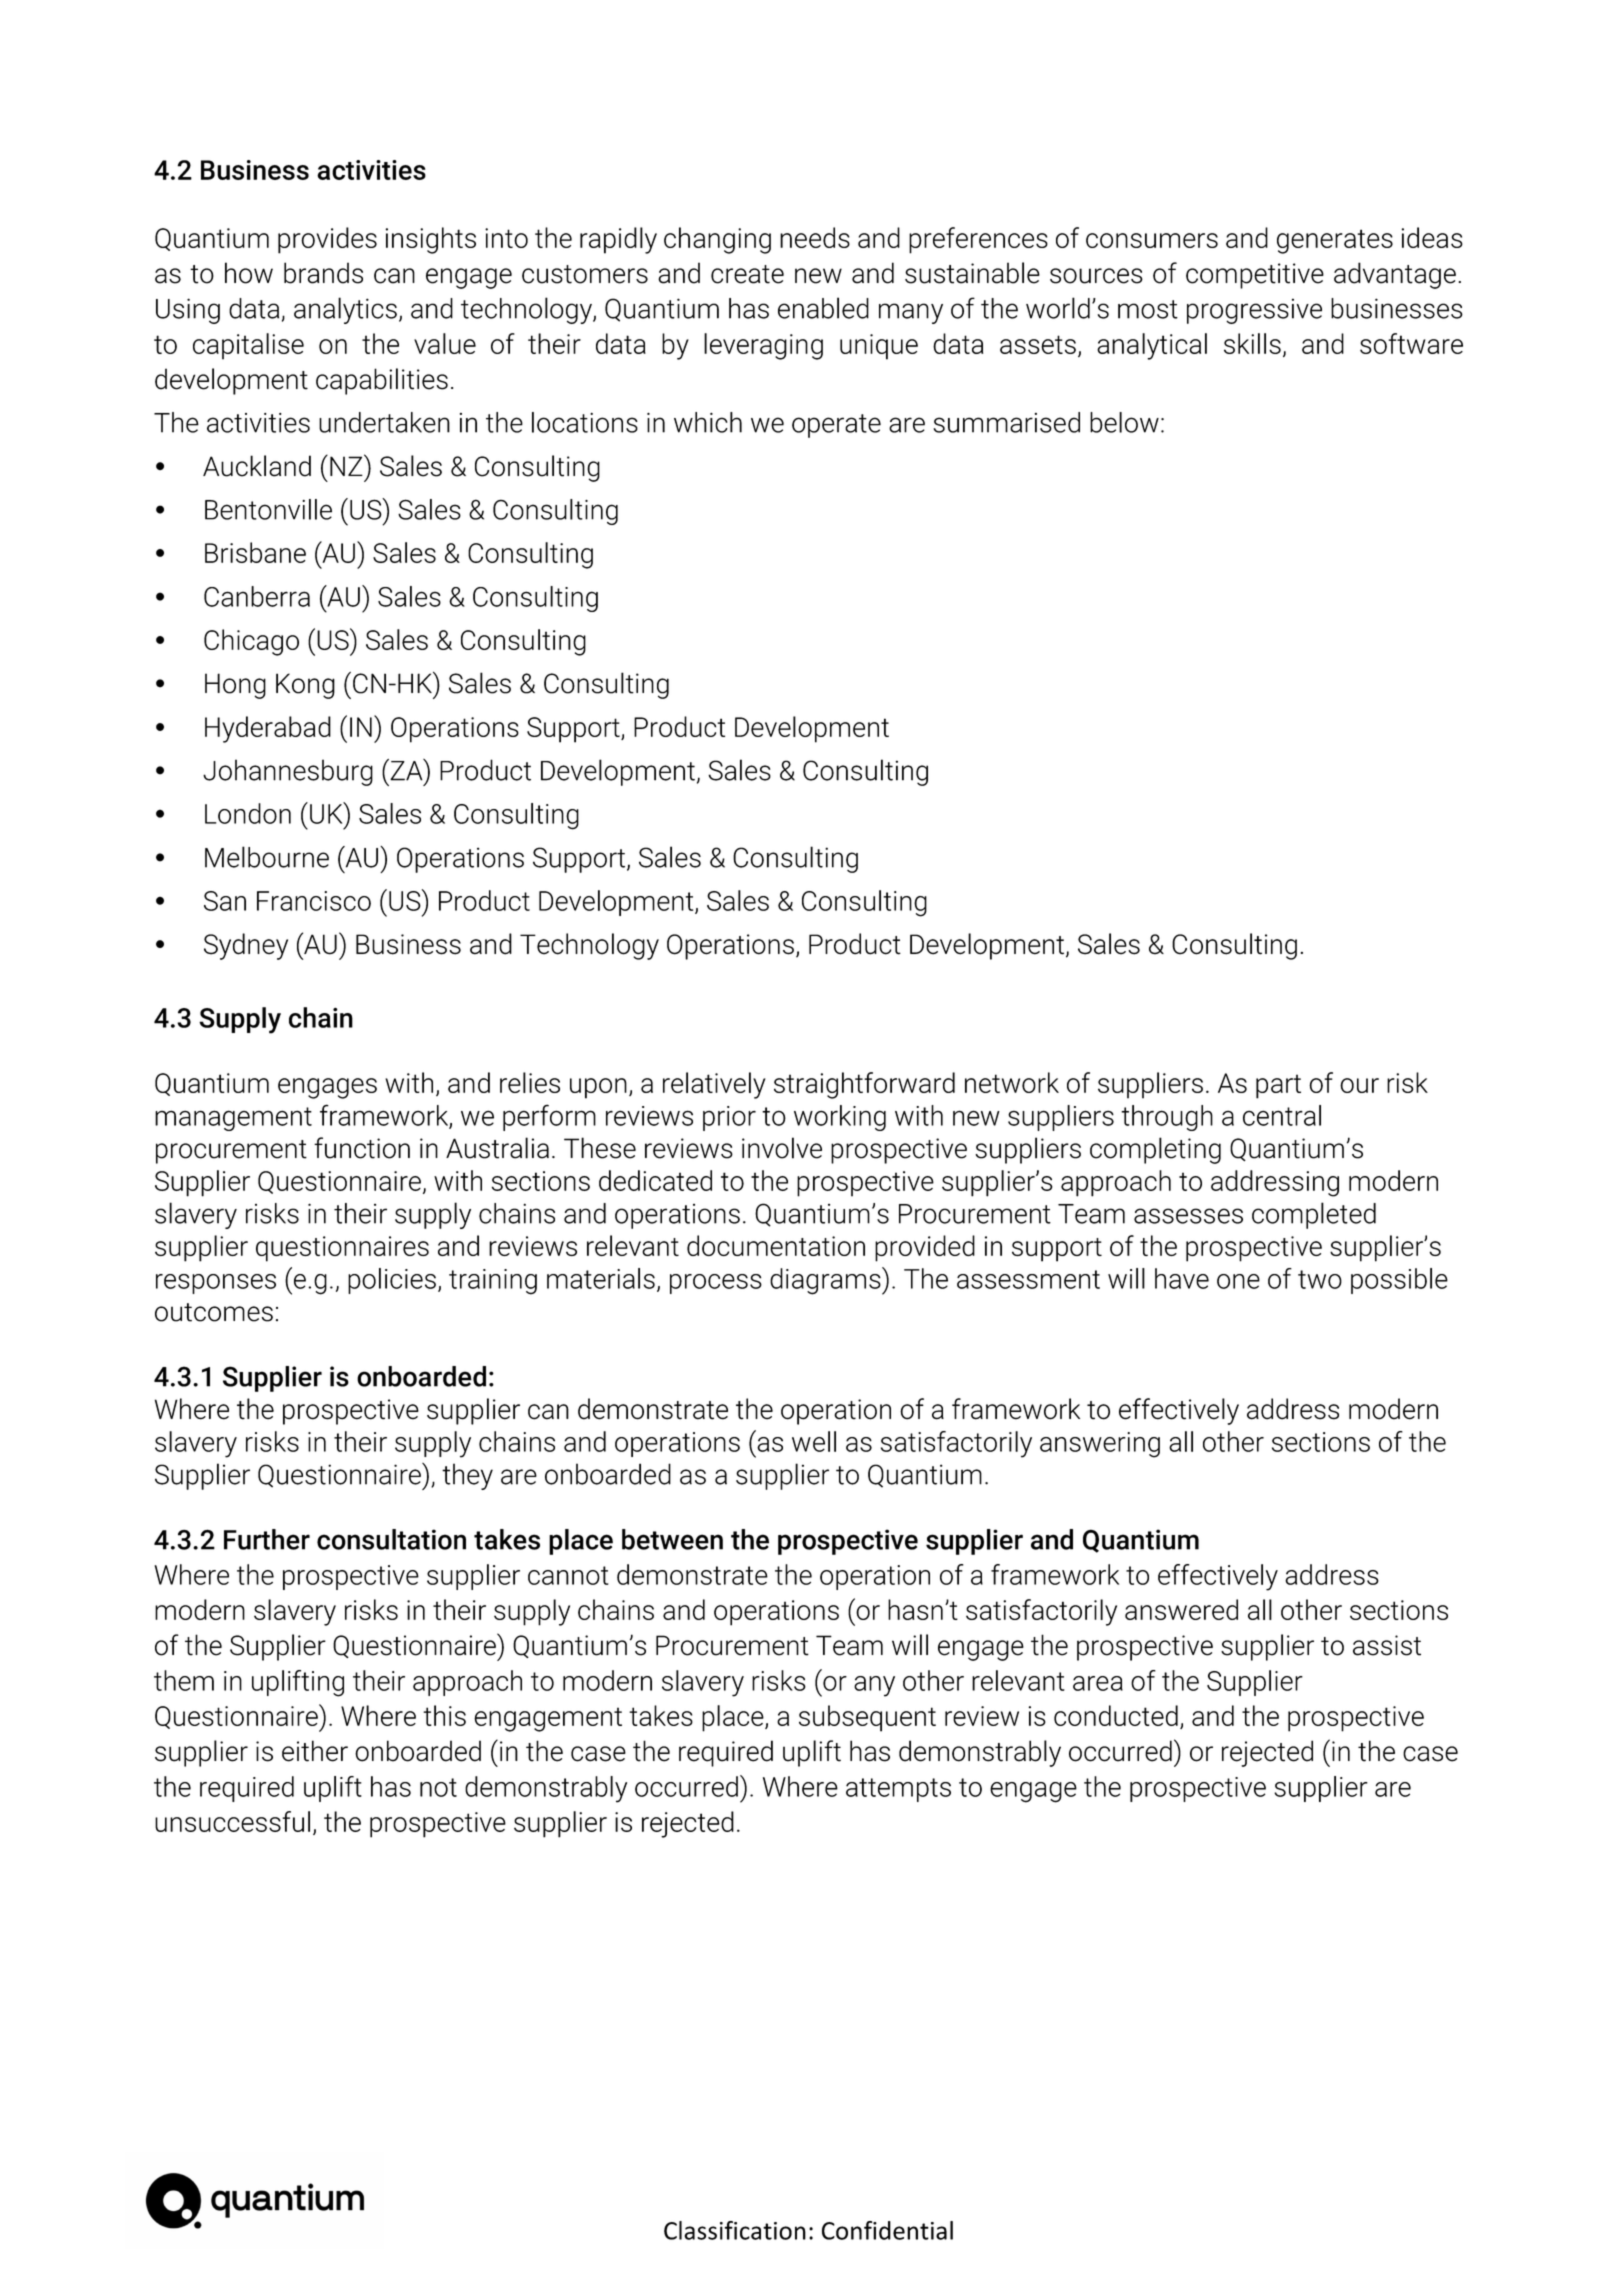  I want to click on enabled, so click(823, 308).
